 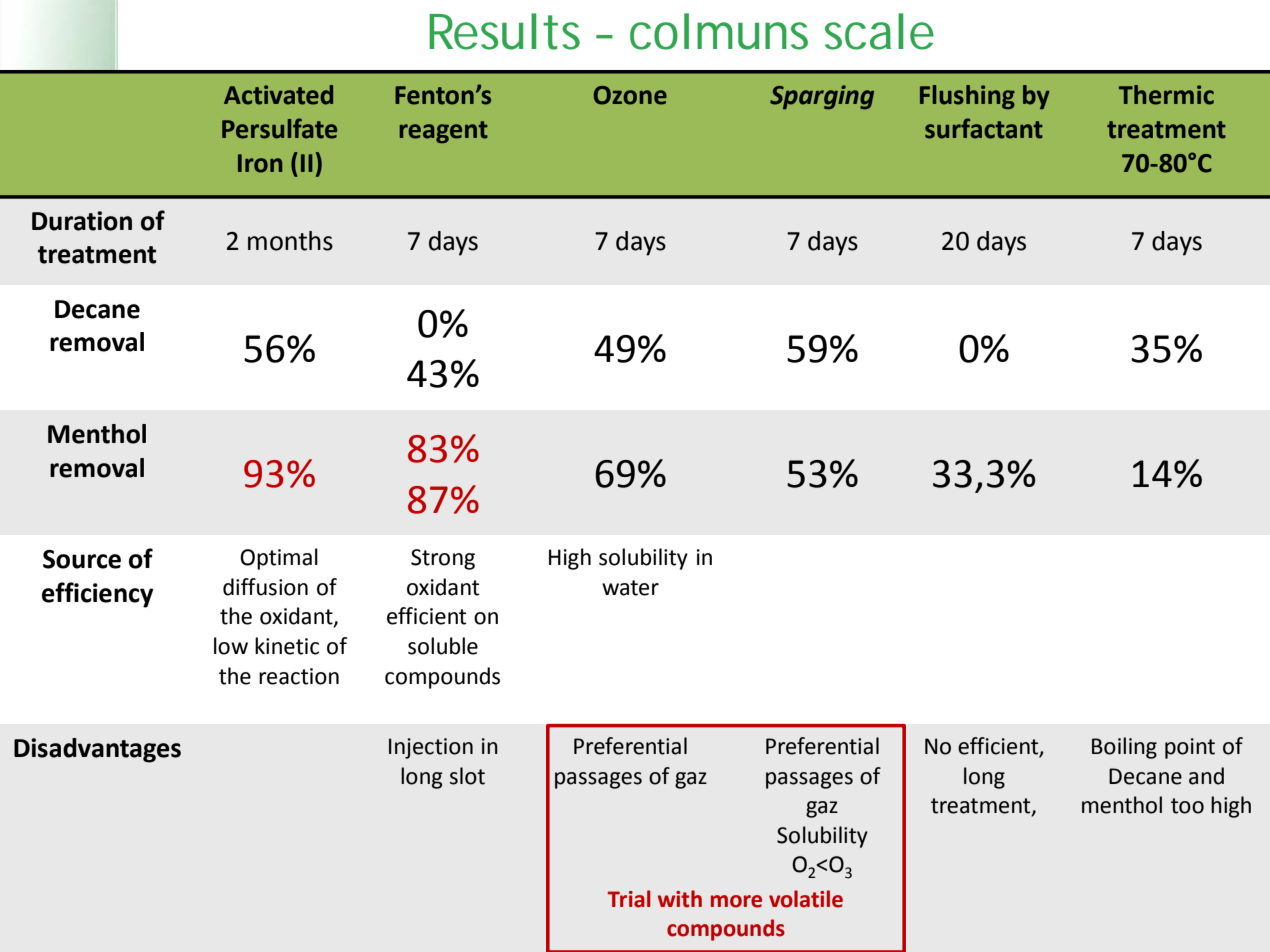 What do you see at coordinates (231, 646) in the page?
I see `low` at bounding box center [231, 646].
